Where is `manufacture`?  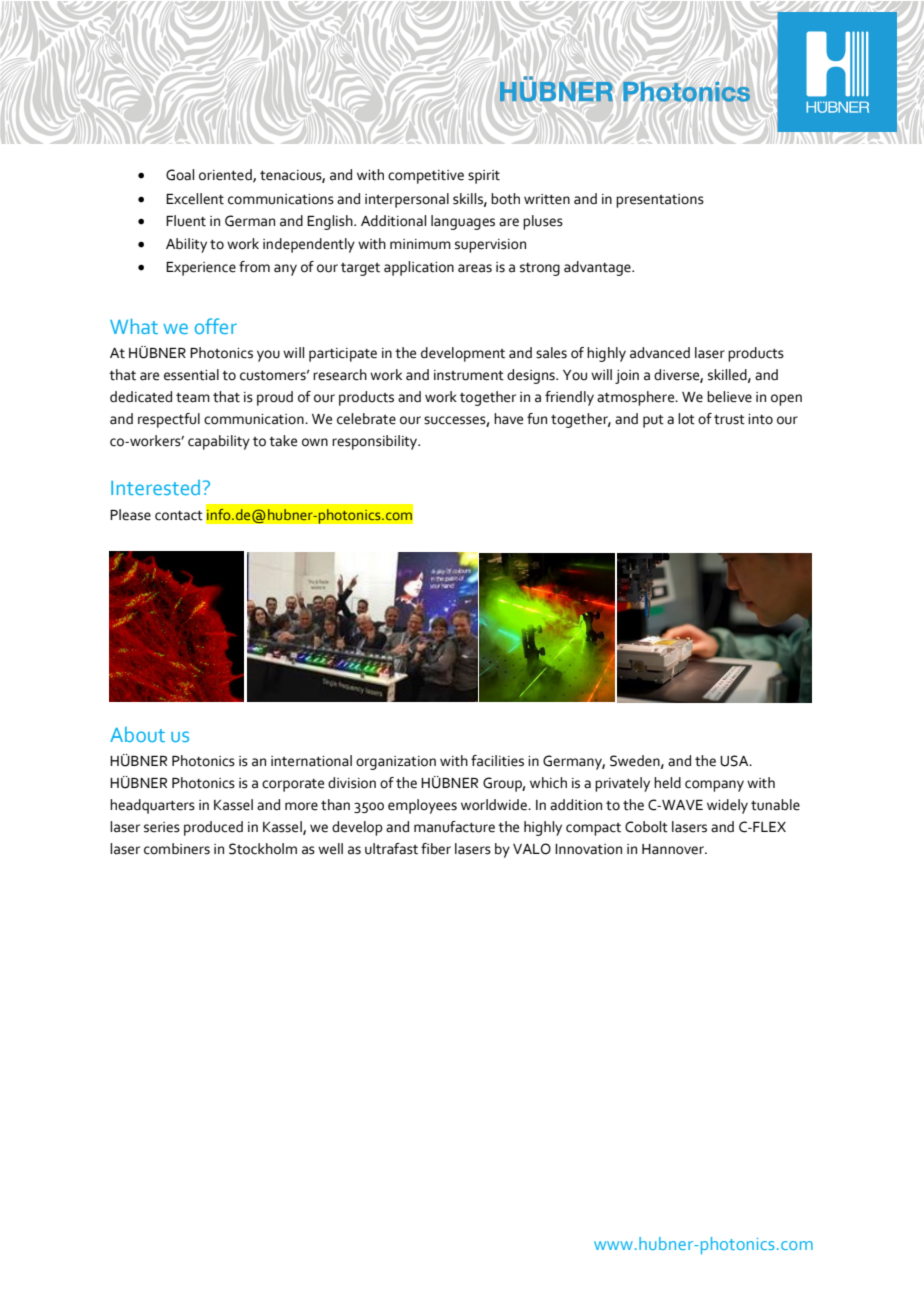 manufacture is located at coordinates (454, 827).
